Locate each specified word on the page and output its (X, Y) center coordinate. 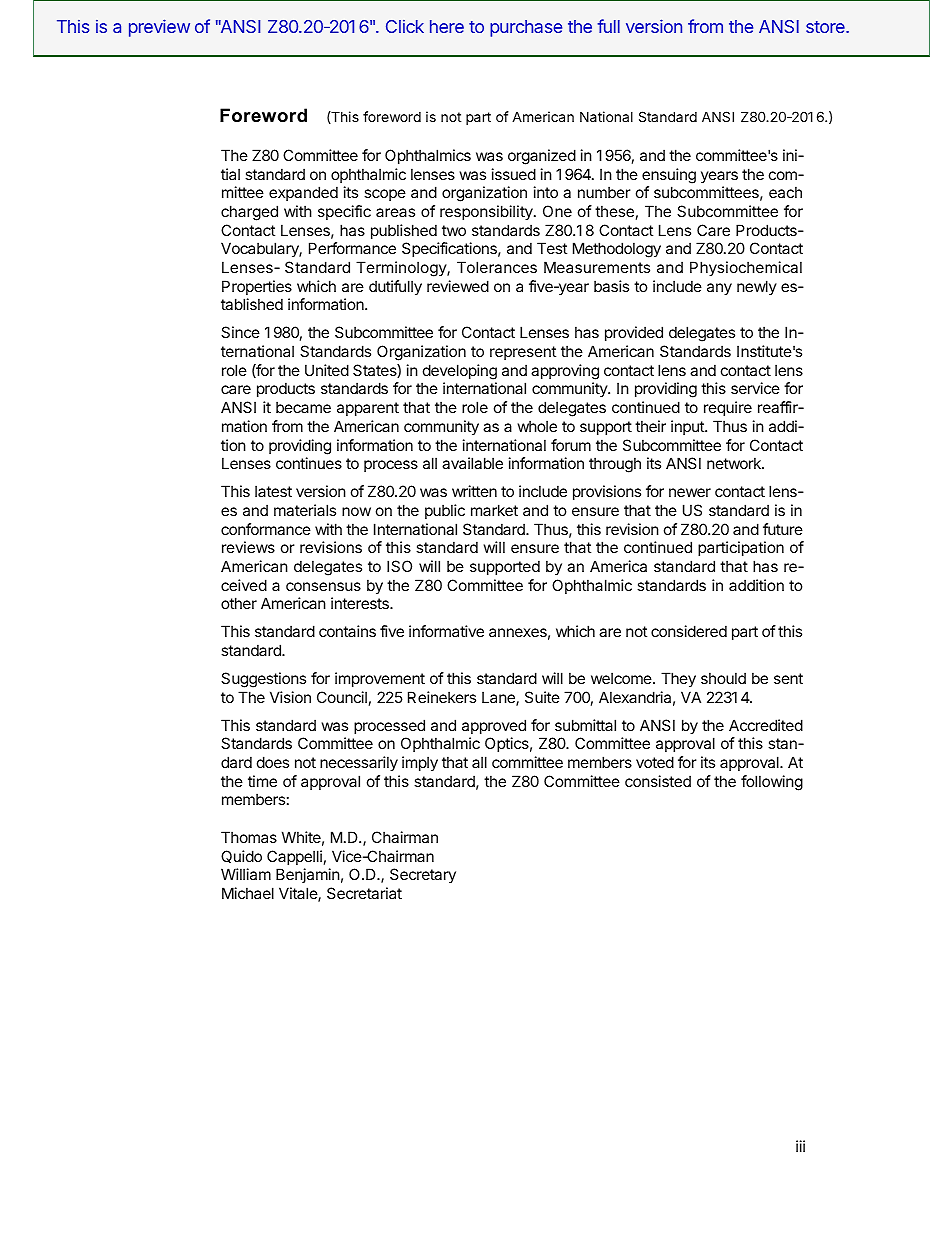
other (239, 603)
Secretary (423, 875)
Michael (248, 893)
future (783, 529)
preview (159, 28)
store (826, 27)
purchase (526, 28)
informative (446, 631)
